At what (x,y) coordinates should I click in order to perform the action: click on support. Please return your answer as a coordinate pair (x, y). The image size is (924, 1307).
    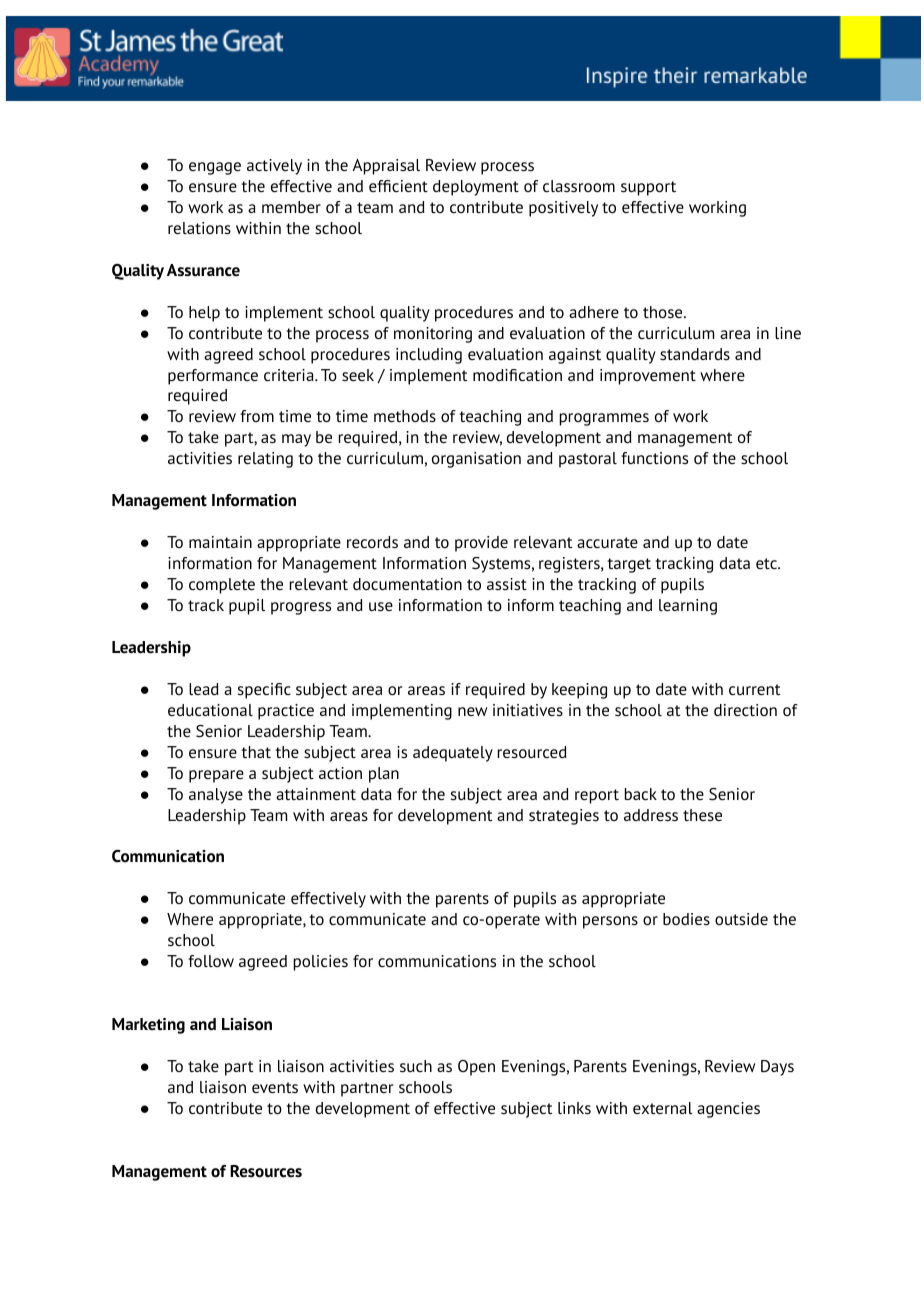
    Looking at the image, I should click on (648, 188).
